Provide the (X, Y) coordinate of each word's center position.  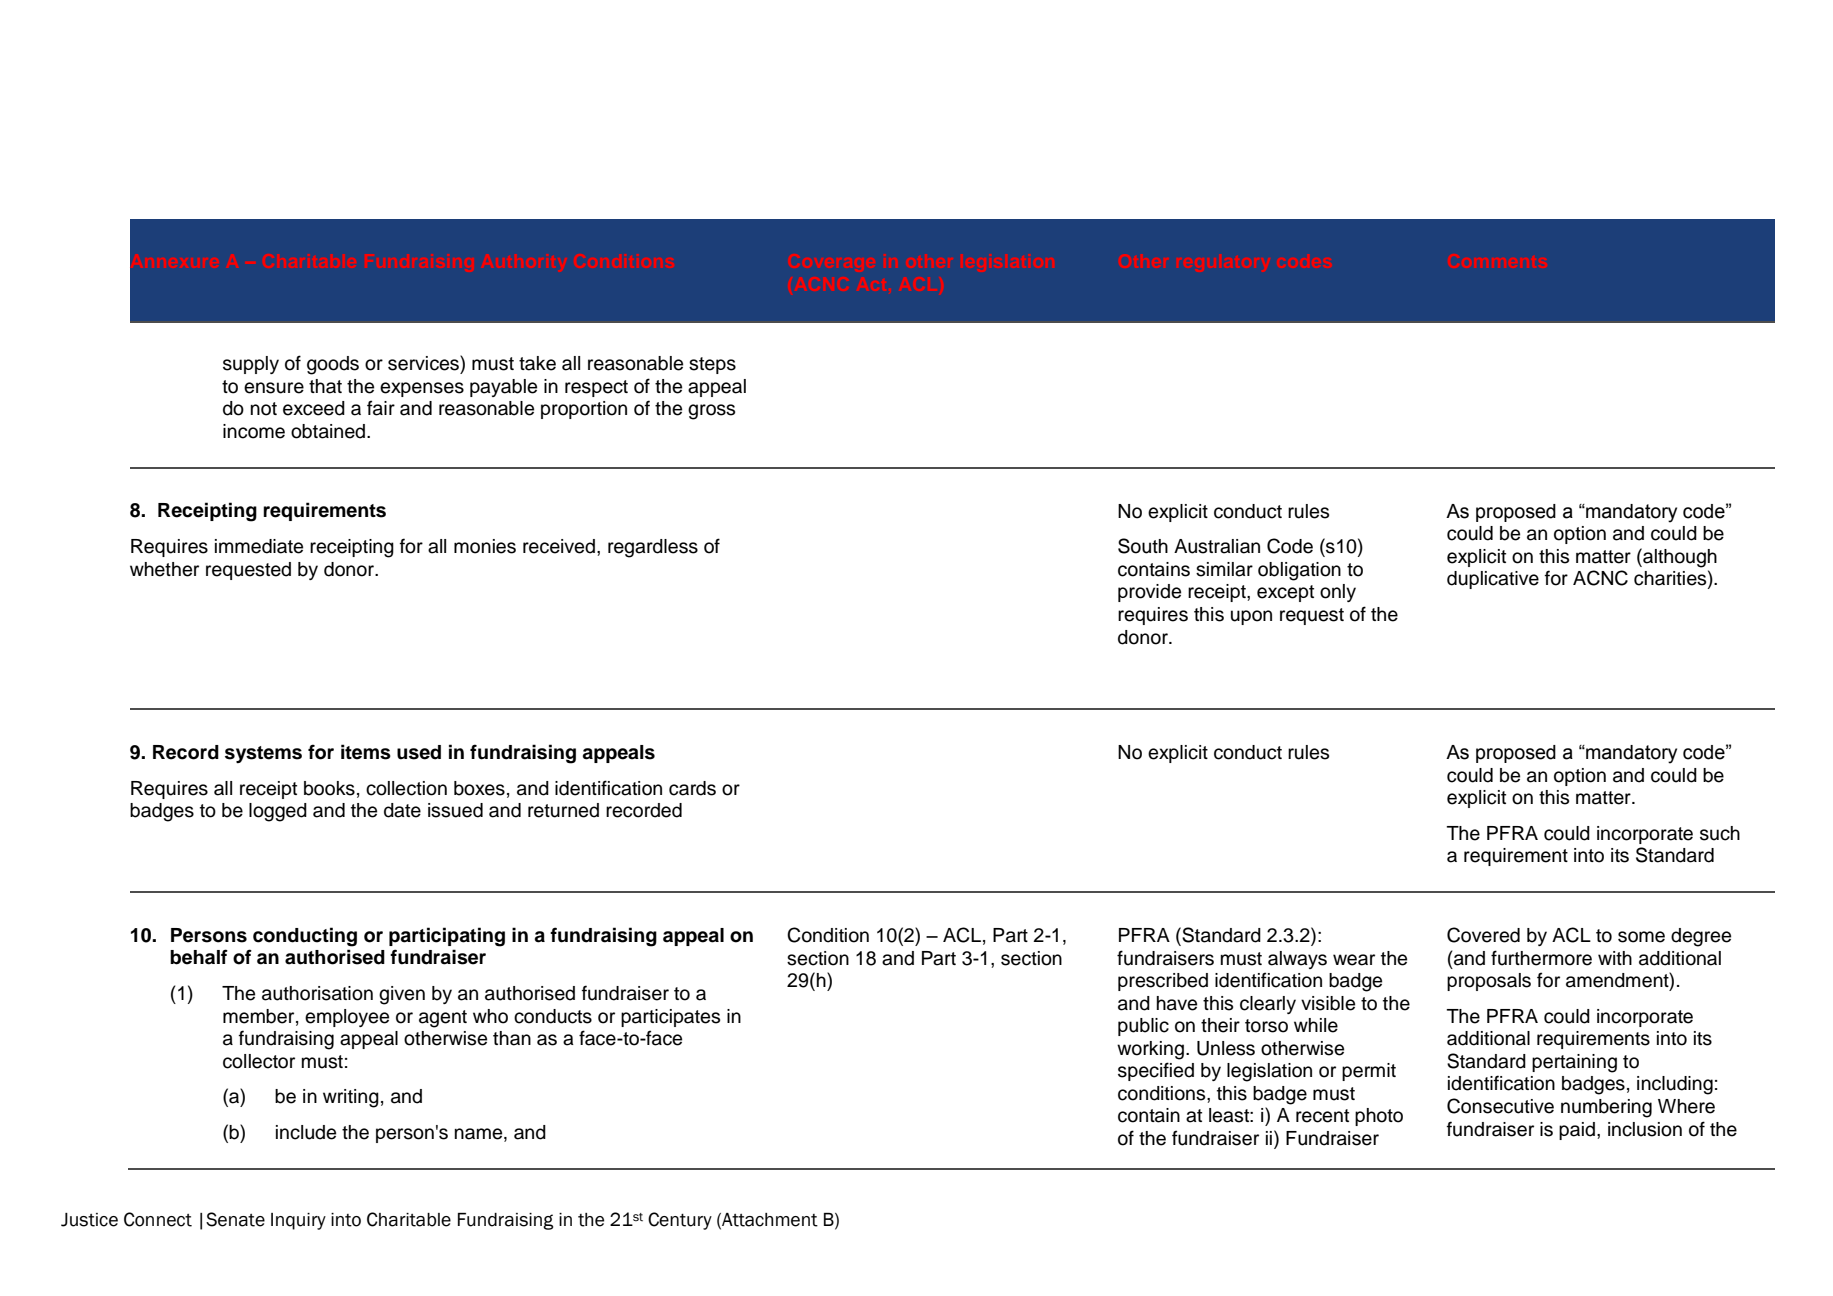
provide (1149, 593)
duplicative (1493, 580)
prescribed (1163, 982)
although (1679, 558)
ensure (274, 388)
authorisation (317, 993)
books (329, 788)
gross (711, 412)
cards (692, 788)
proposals (1489, 982)
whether (164, 569)
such (1720, 833)
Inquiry (298, 1221)
